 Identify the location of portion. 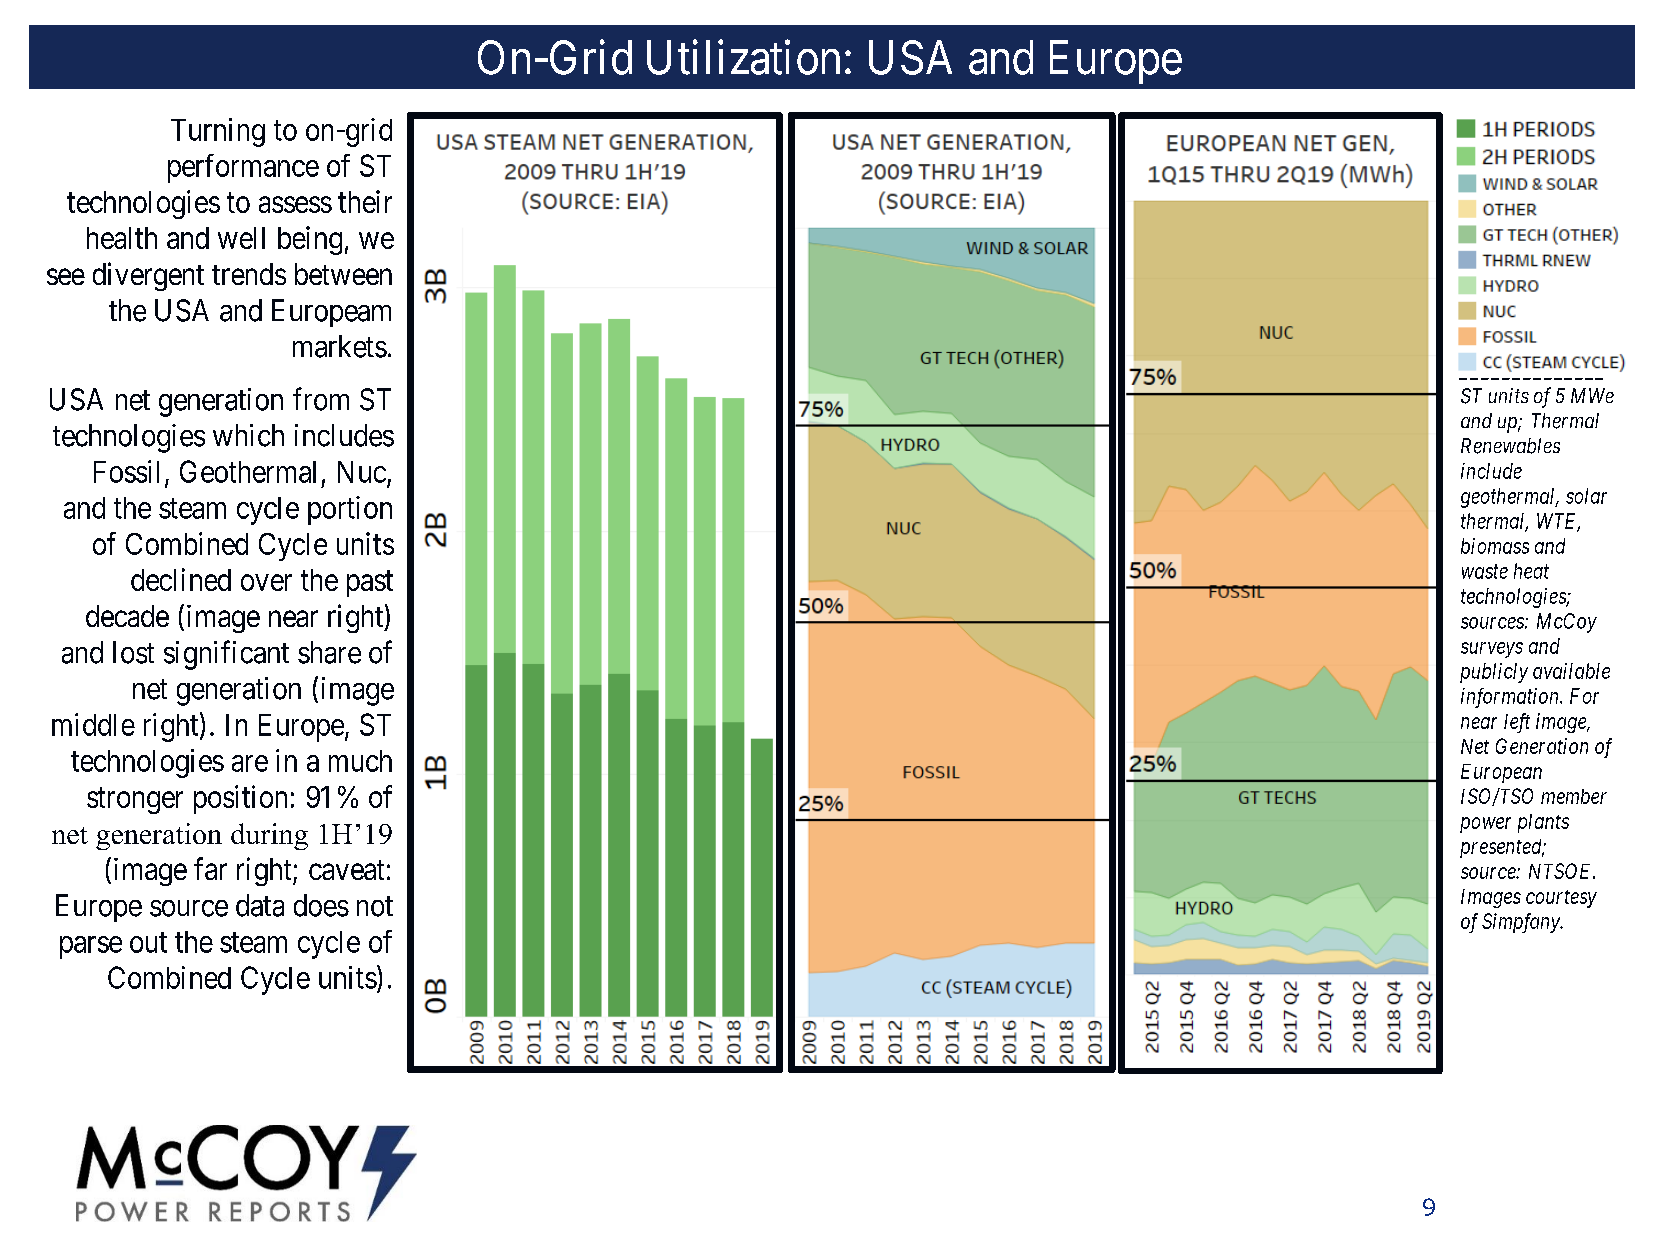
(350, 510).
